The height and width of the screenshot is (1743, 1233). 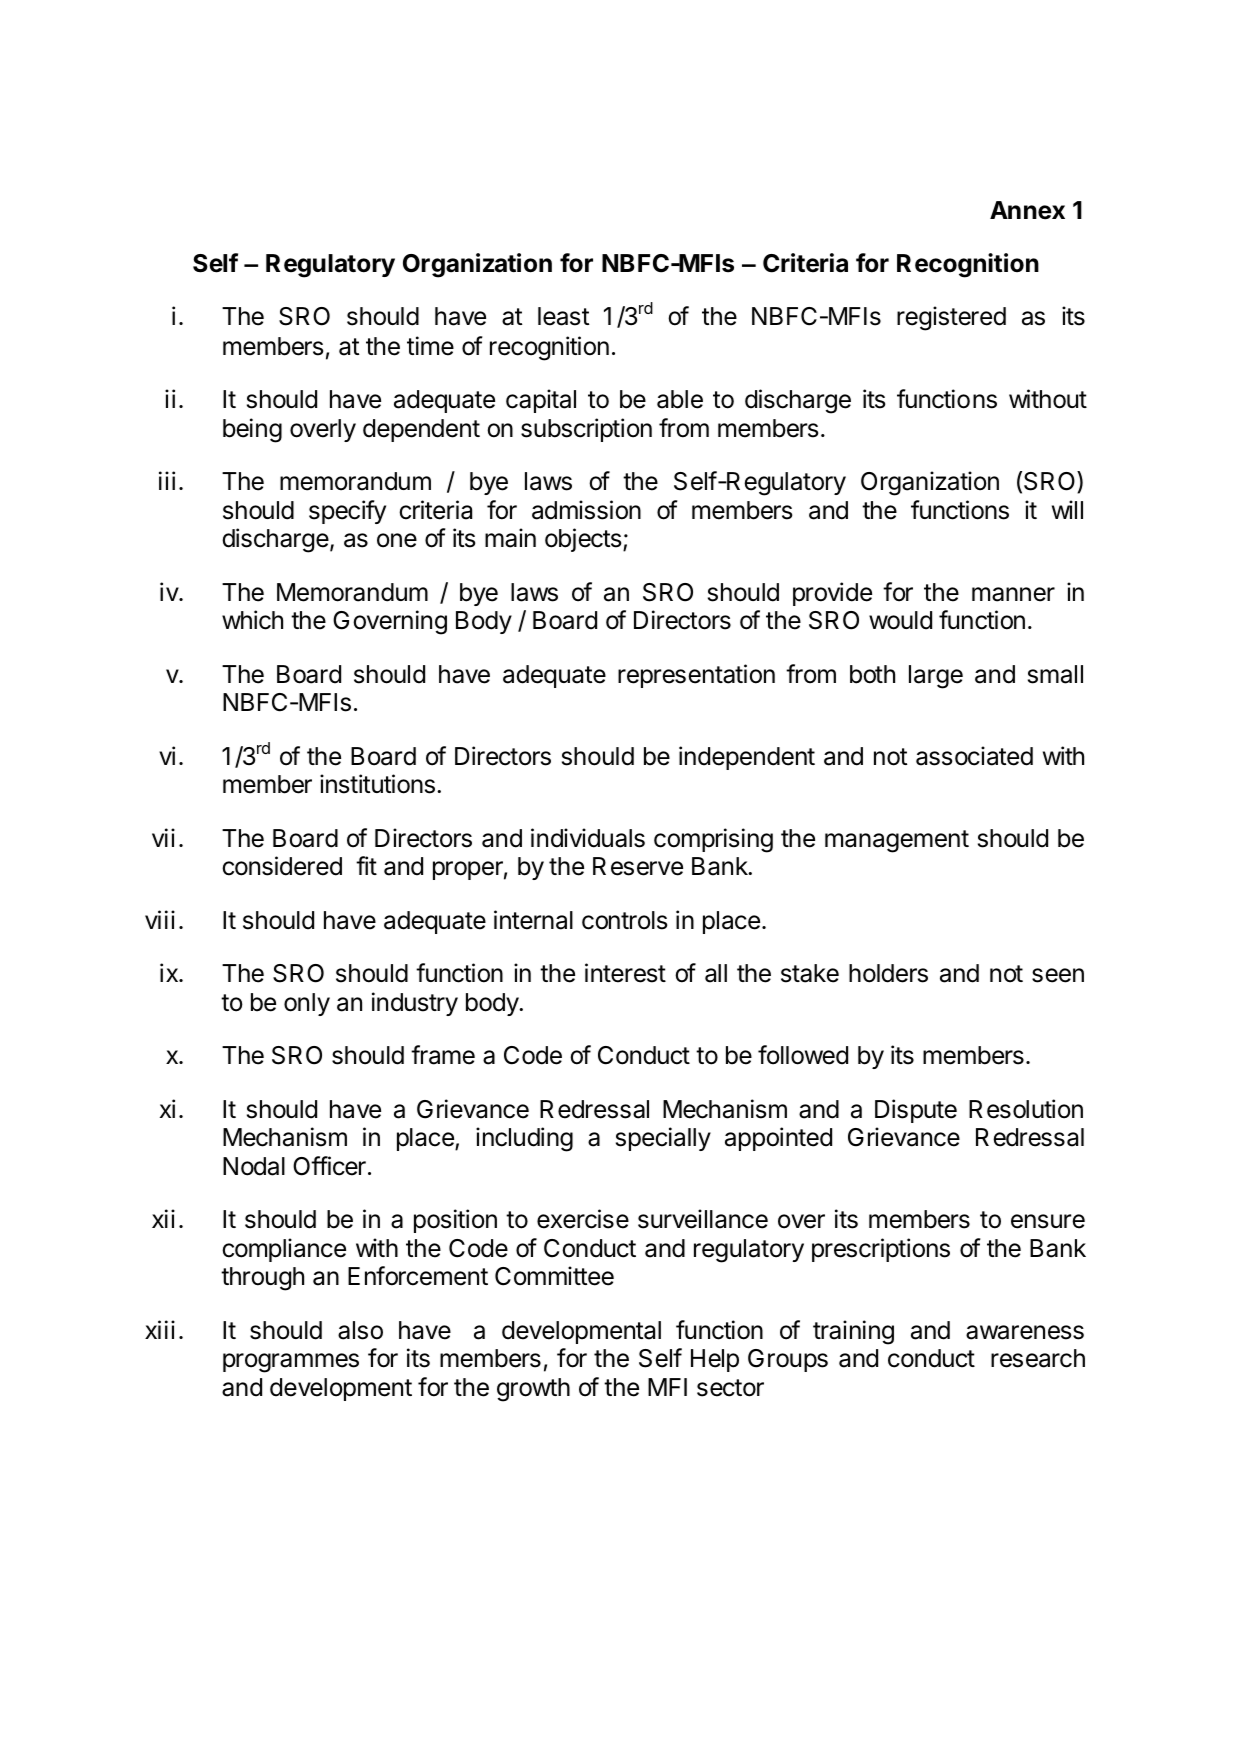 I want to click on Annex, so click(x=1027, y=210).
